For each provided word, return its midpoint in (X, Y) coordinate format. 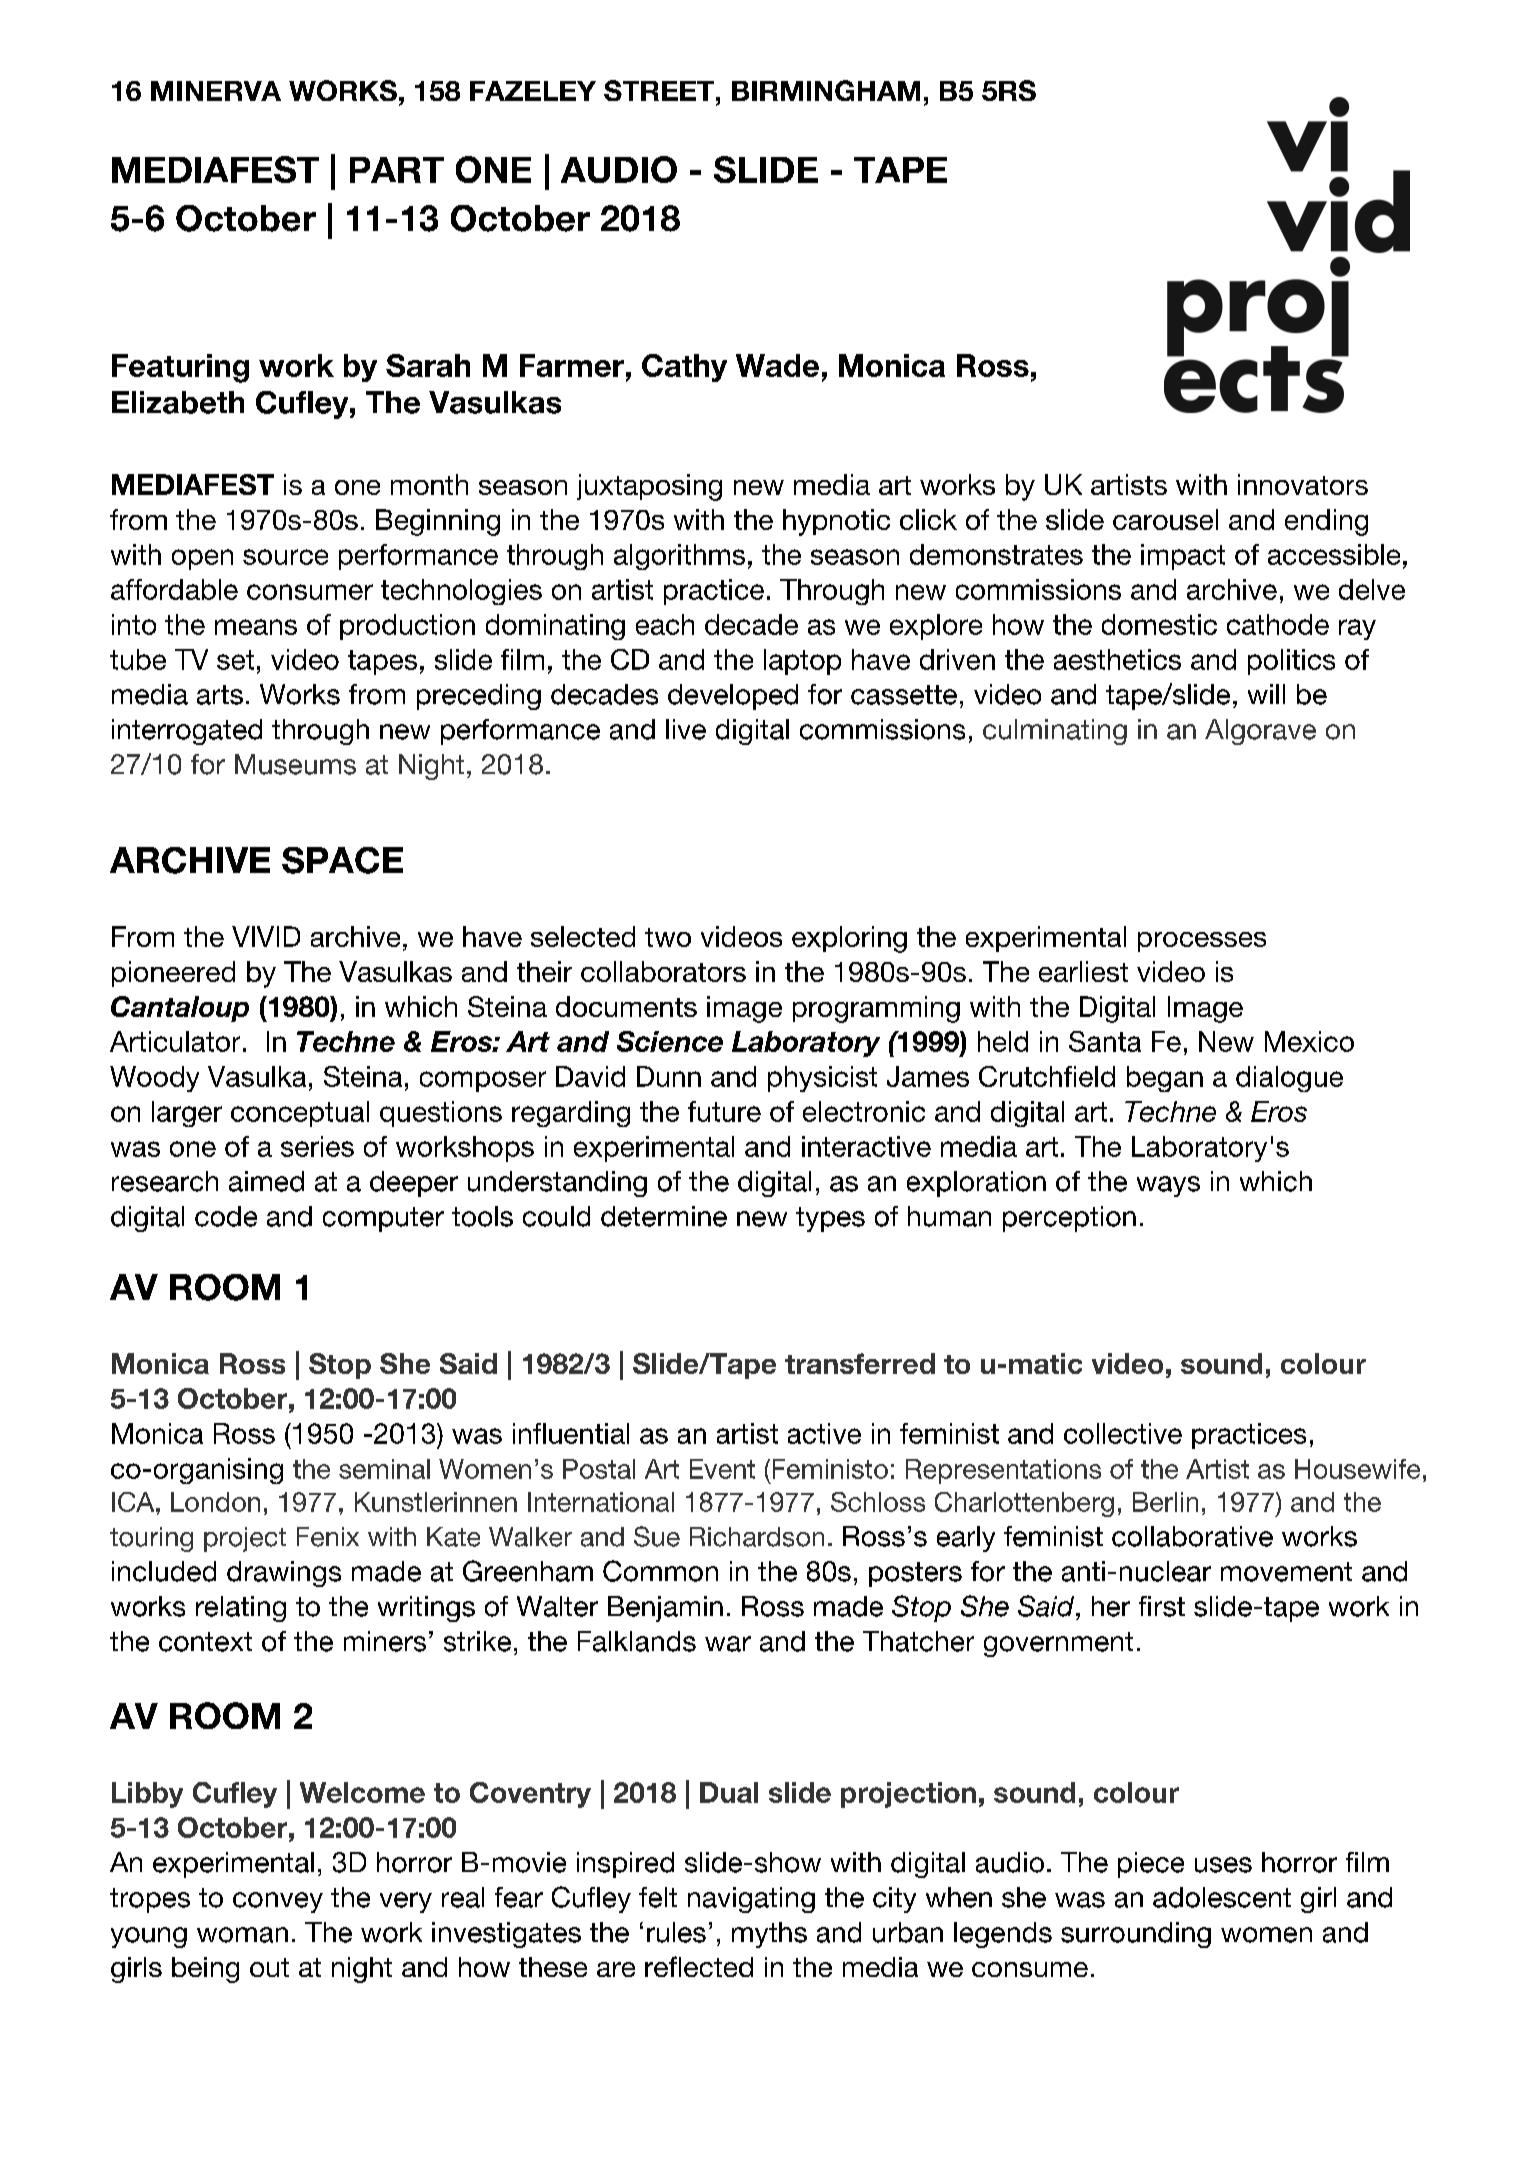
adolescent (1222, 1897)
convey (278, 1902)
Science (670, 1041)
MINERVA (216, 91)
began (1165, 1079)
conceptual (300, 1114)
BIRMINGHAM (826, 90)
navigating (751, 1900)
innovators (1303, 484)
